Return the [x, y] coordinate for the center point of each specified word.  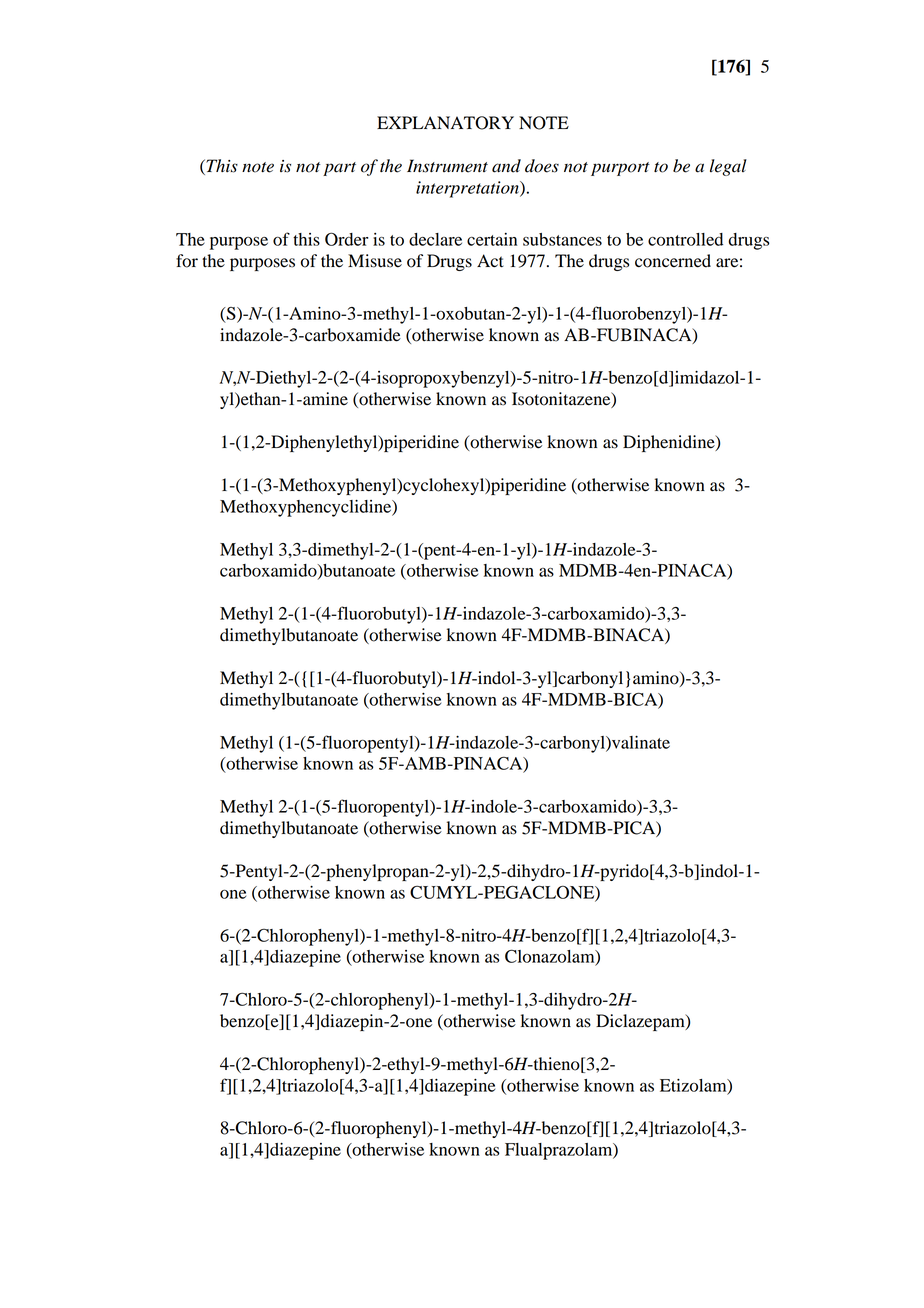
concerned [673, 261]
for [187, 261]
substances [562, 239]
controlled [685, 239]
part [339, 169]
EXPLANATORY [445, 123]
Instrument [447, 166]
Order [346, 239]
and [506, 166]
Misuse [375, 261]
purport [620, 169]
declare [435, 239]
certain [492, 239]
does [542, 166]
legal [728, 167]
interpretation [468, 189]
